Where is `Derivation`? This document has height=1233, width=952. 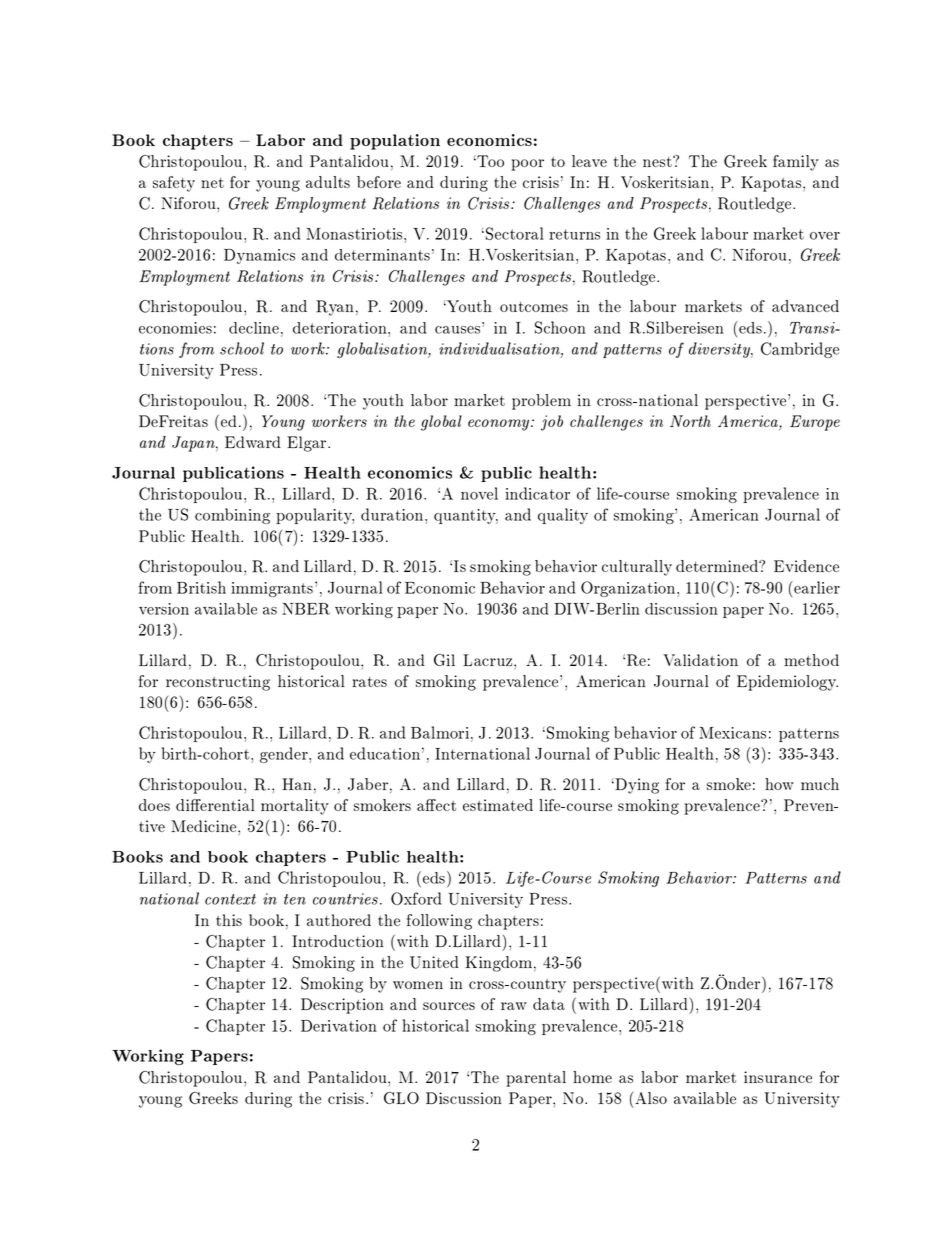
Derivation is located at coordinates (339, 1026).
